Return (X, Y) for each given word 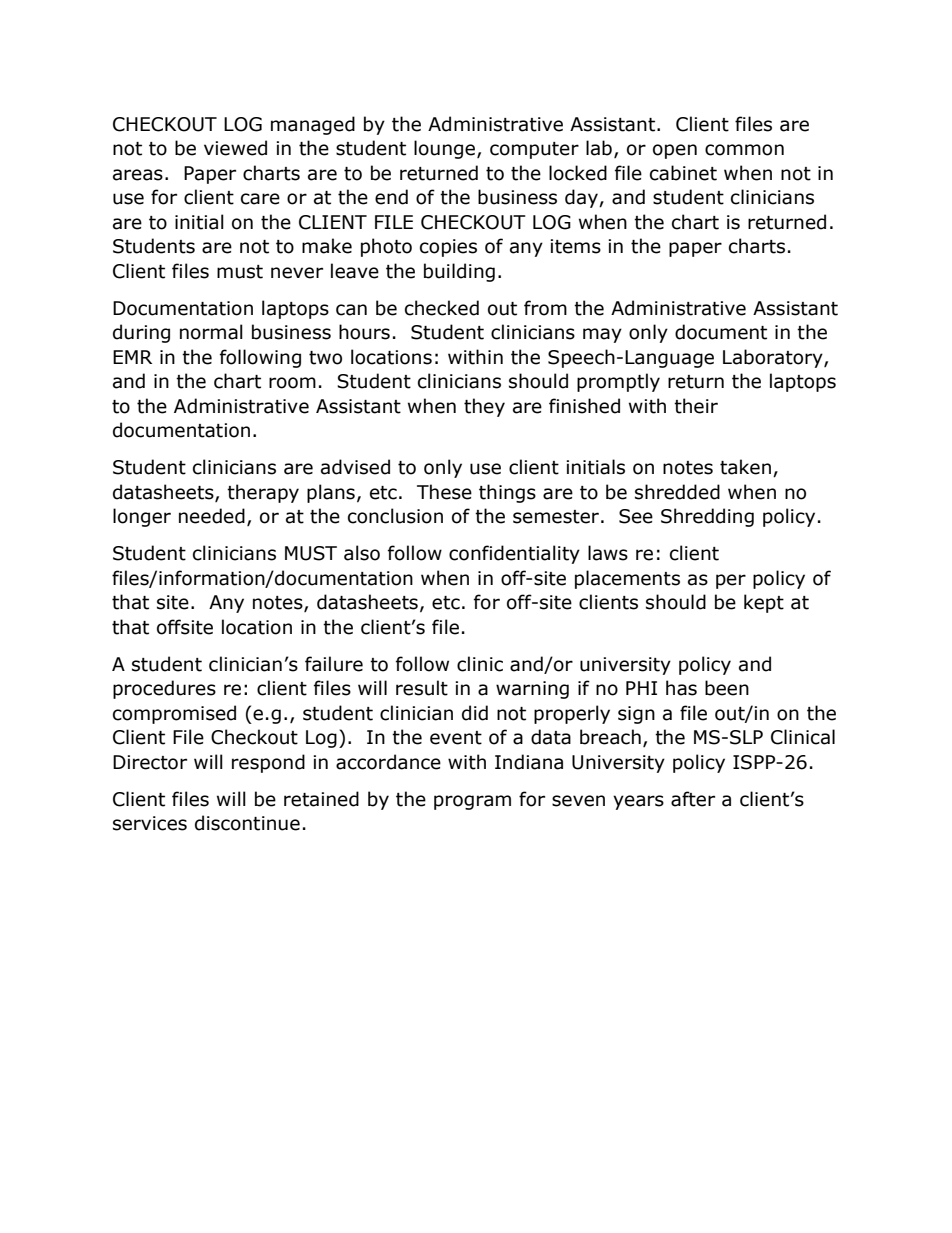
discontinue (247, 823)
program (472, 802)
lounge (444, 149)
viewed (235, 148)
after (693, 799)
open (675, 151)
